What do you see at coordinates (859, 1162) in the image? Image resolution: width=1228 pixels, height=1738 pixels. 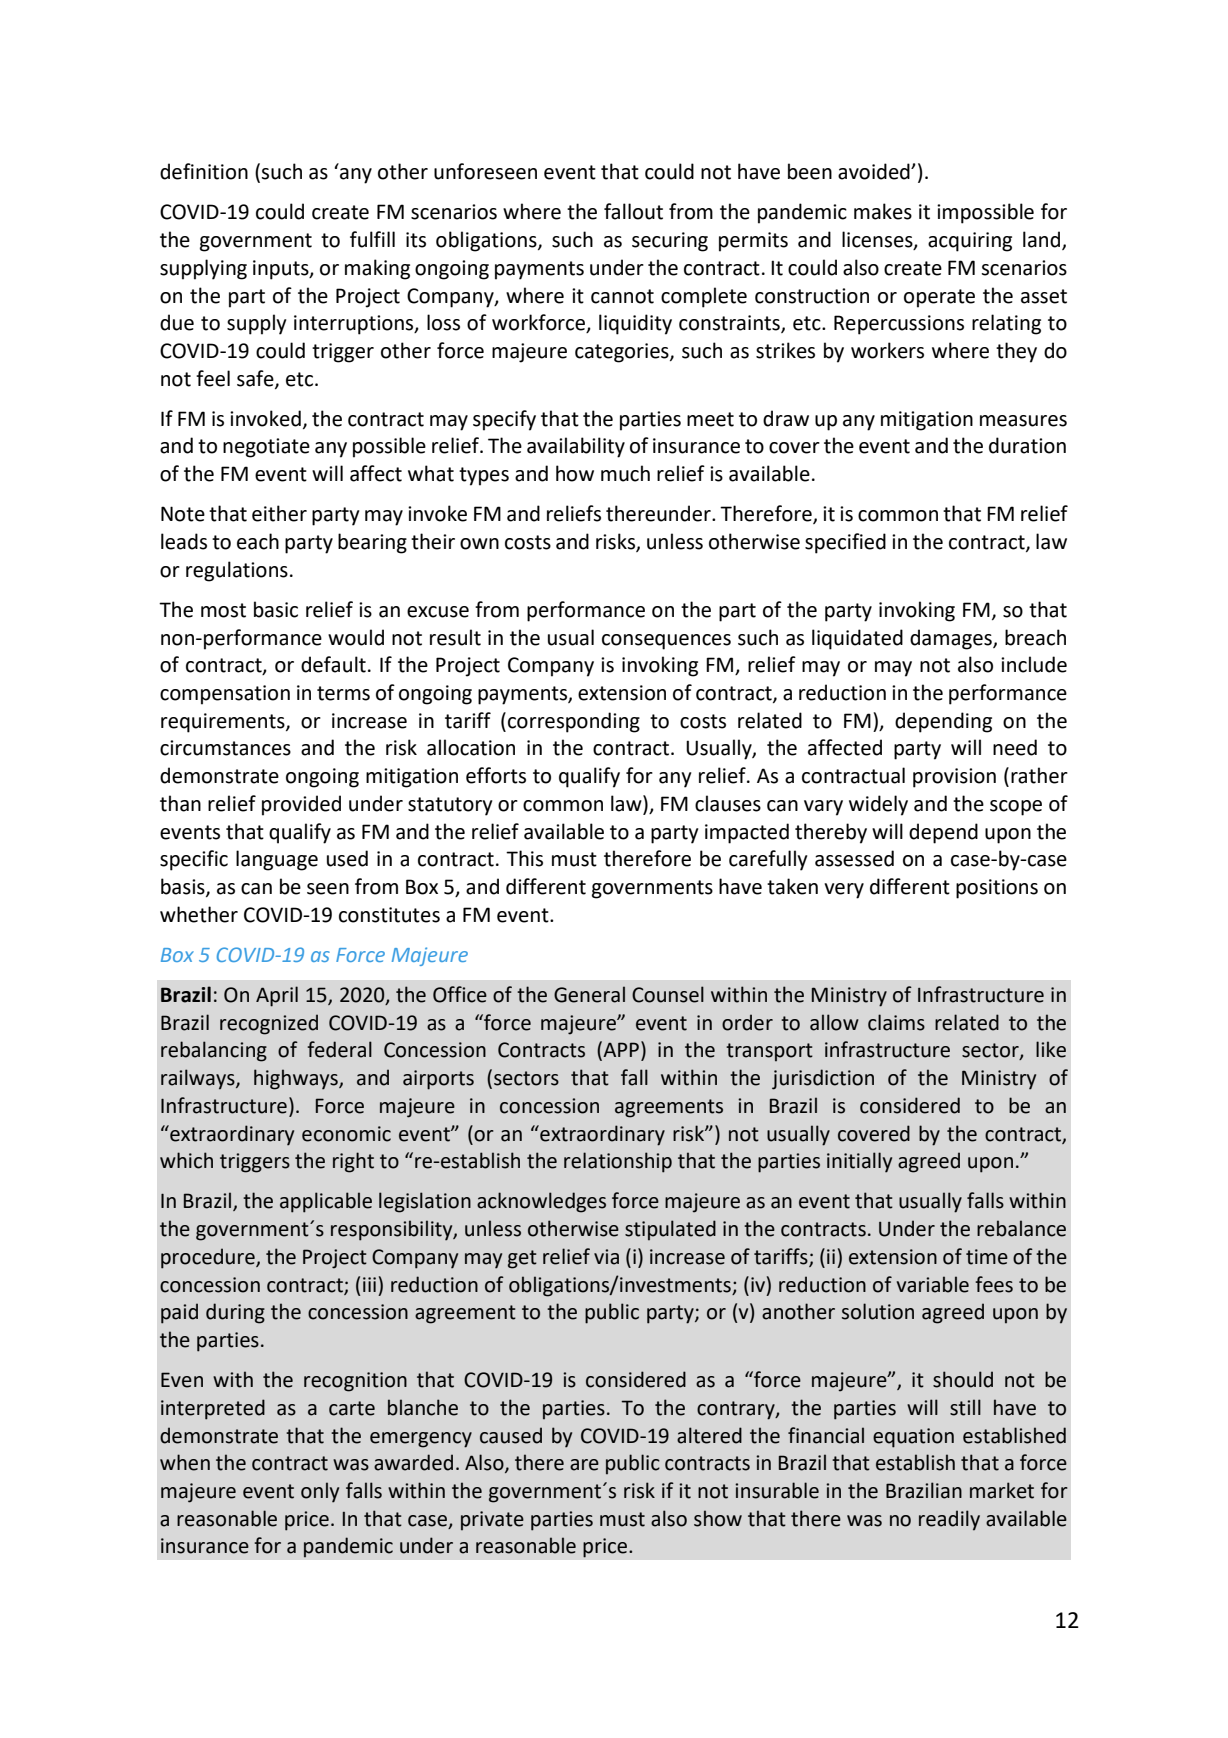 I see `initially` at bounding box center [859, 1162].
